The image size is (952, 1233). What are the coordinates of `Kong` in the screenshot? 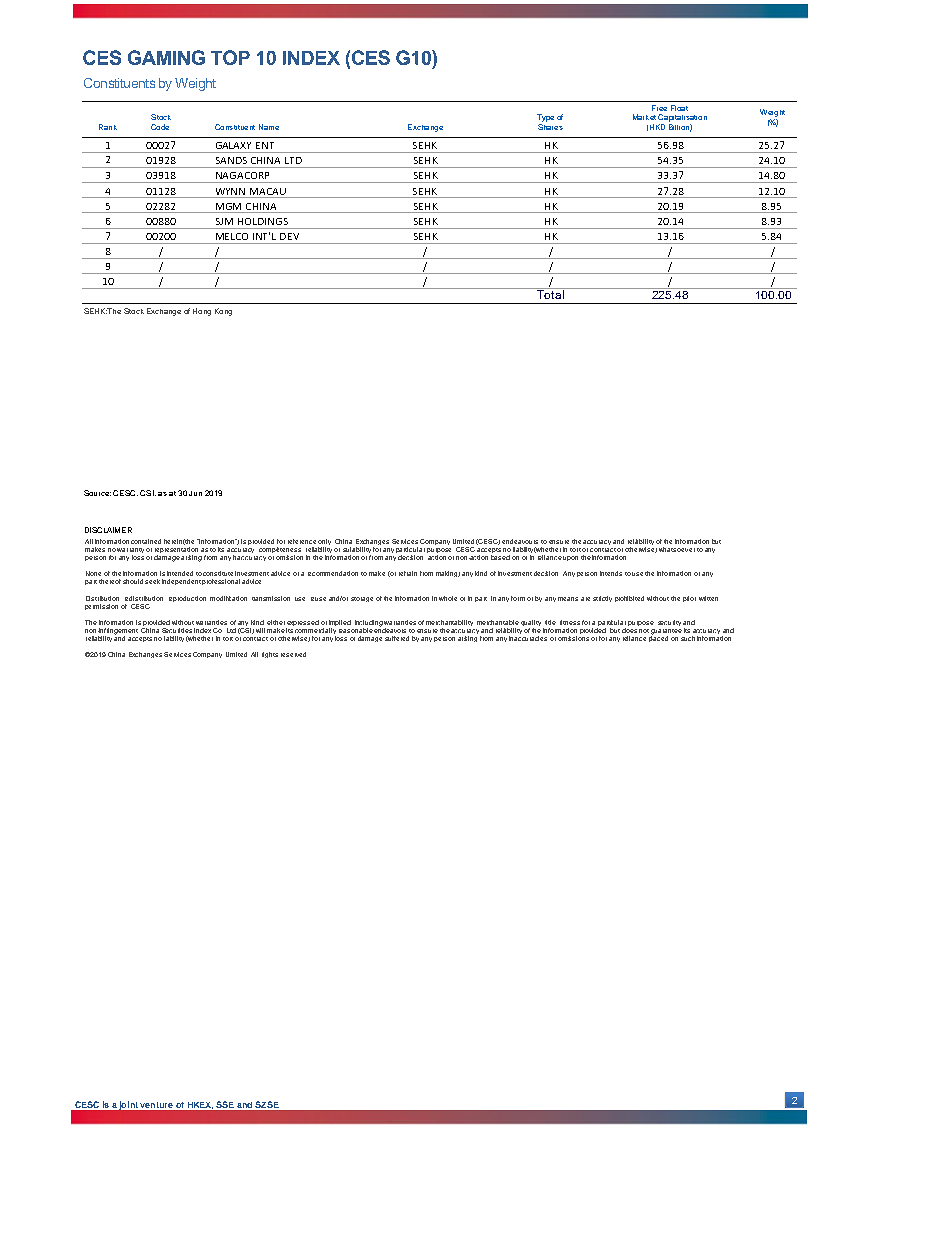 It's located at (223, 312).
